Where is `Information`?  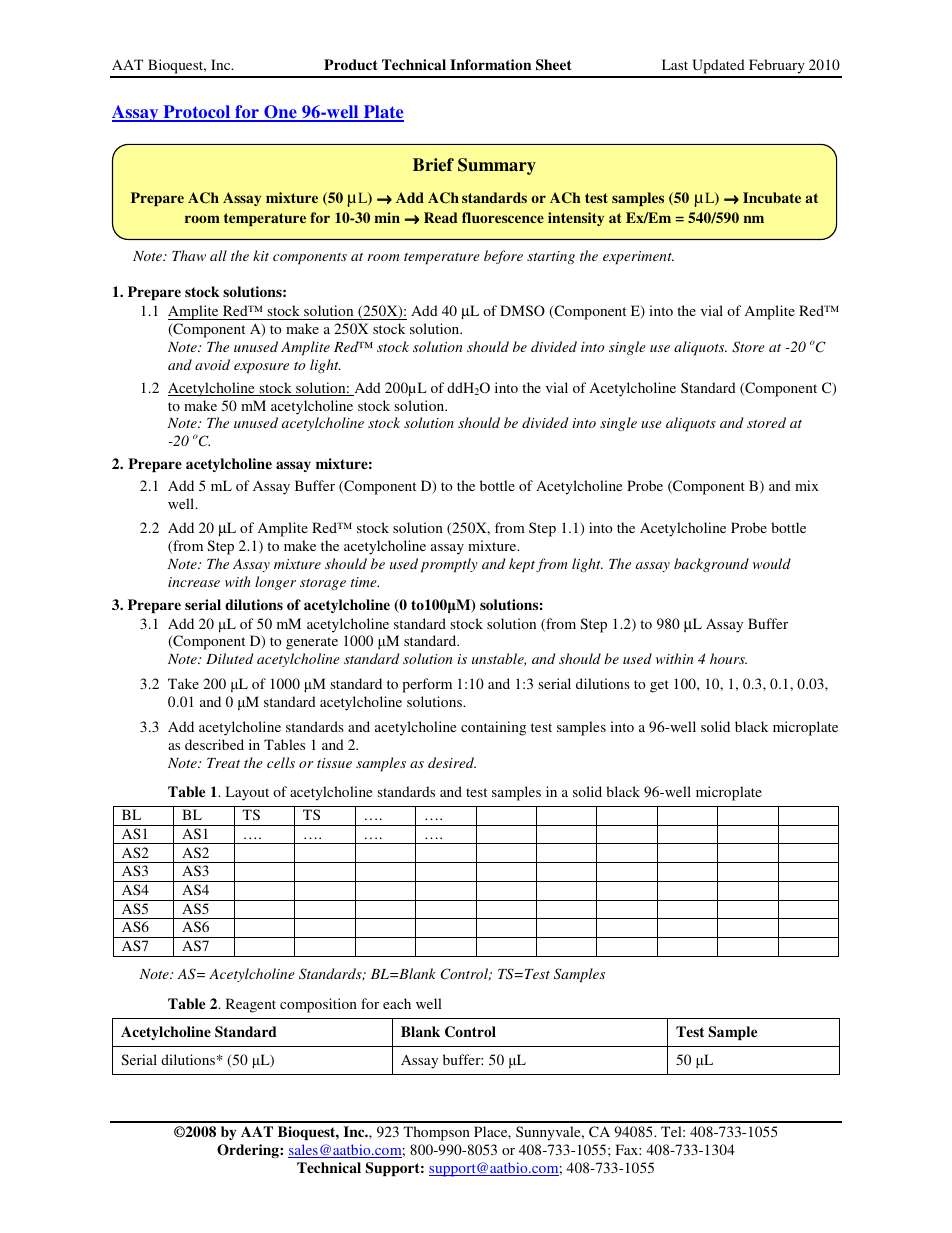 Information is located at coordinates (490, 64).
